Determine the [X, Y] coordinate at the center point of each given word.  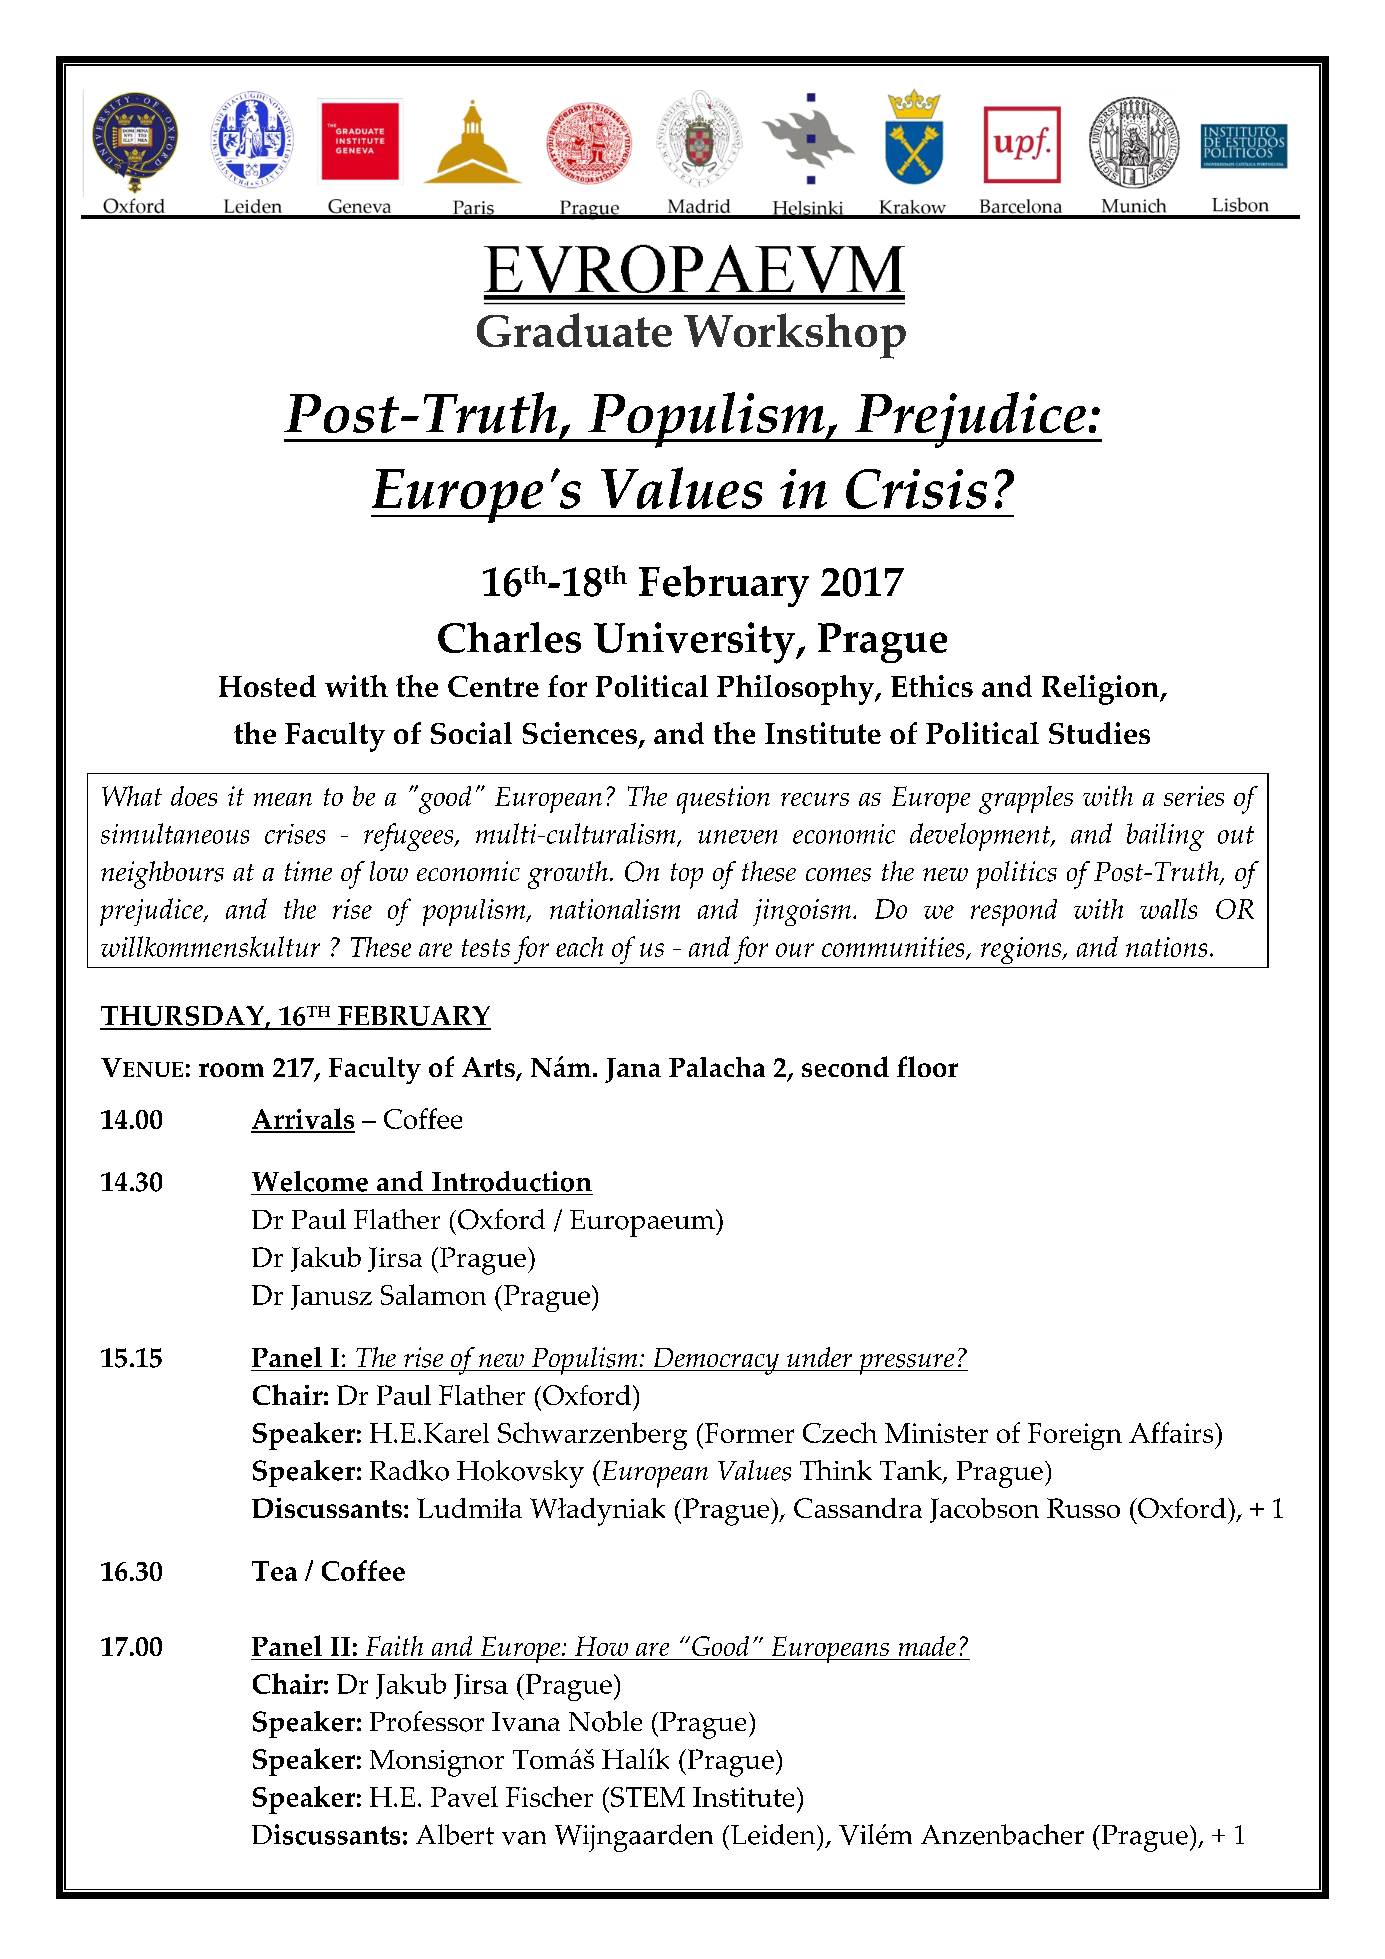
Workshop [795, 336]
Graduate [574, 330]
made [927, 1648]
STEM [648, 1797]
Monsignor [437, 1763]
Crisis [916, 489]
